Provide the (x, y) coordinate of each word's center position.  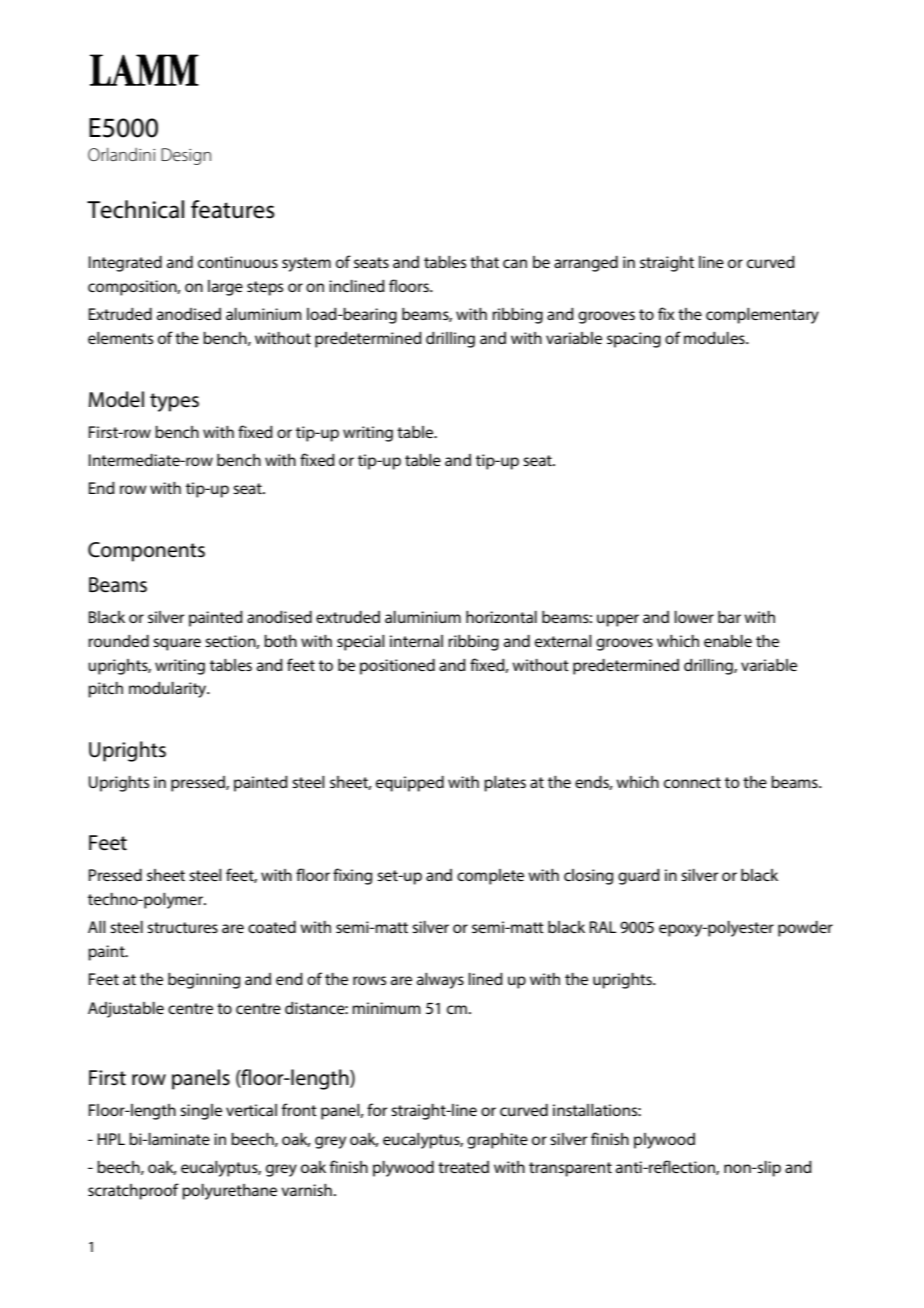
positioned (397, 667)
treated (463, 1167)
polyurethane (229, 1192)
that (484, 262)
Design (186, 156)
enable (728, 641)
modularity (169, 690)
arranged (586, 264)
